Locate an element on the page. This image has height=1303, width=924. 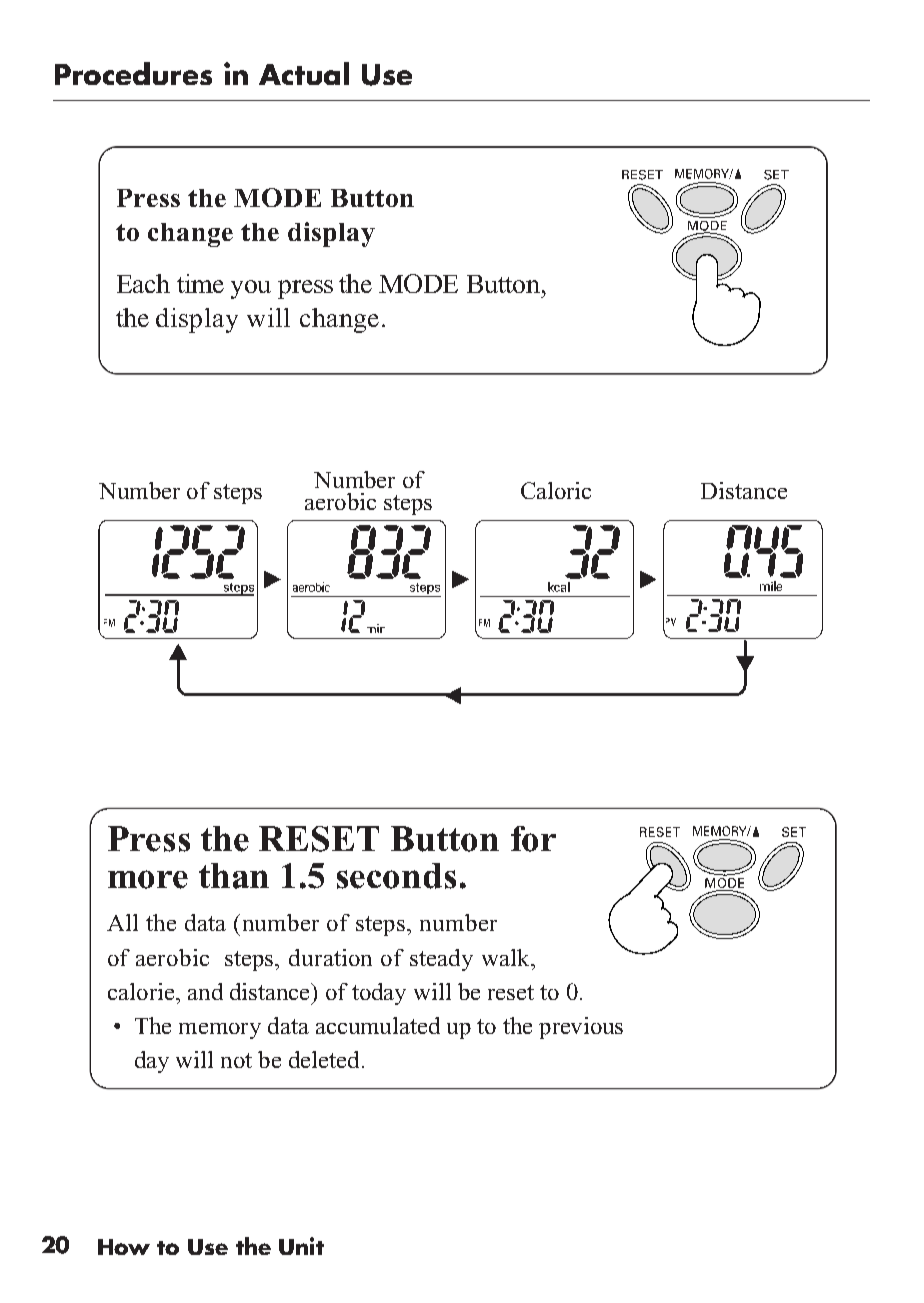
How is located at coordinates (124, 1247).
